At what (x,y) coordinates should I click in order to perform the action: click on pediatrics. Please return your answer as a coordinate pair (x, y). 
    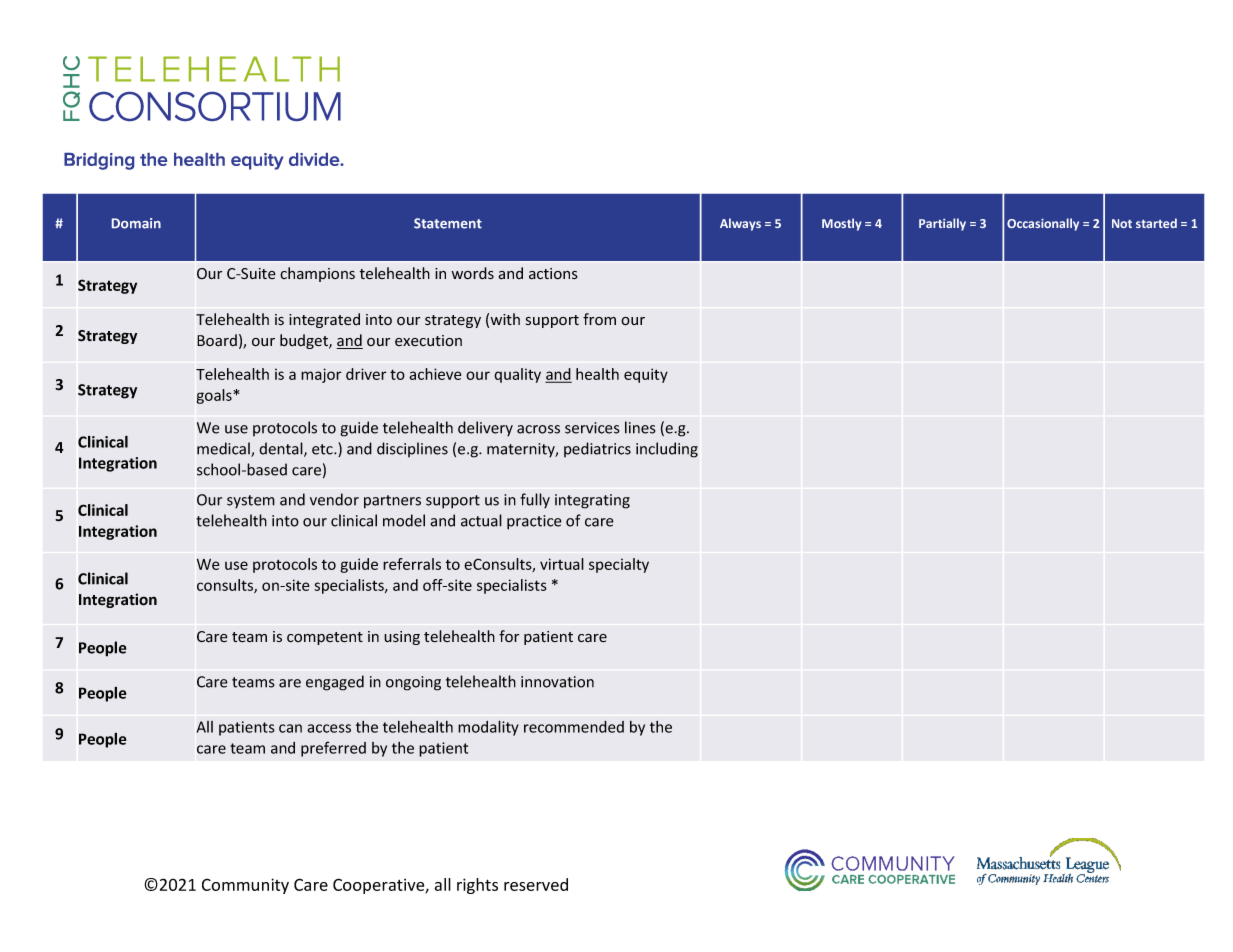
    Looking at the image, I should click on (597, 449).
